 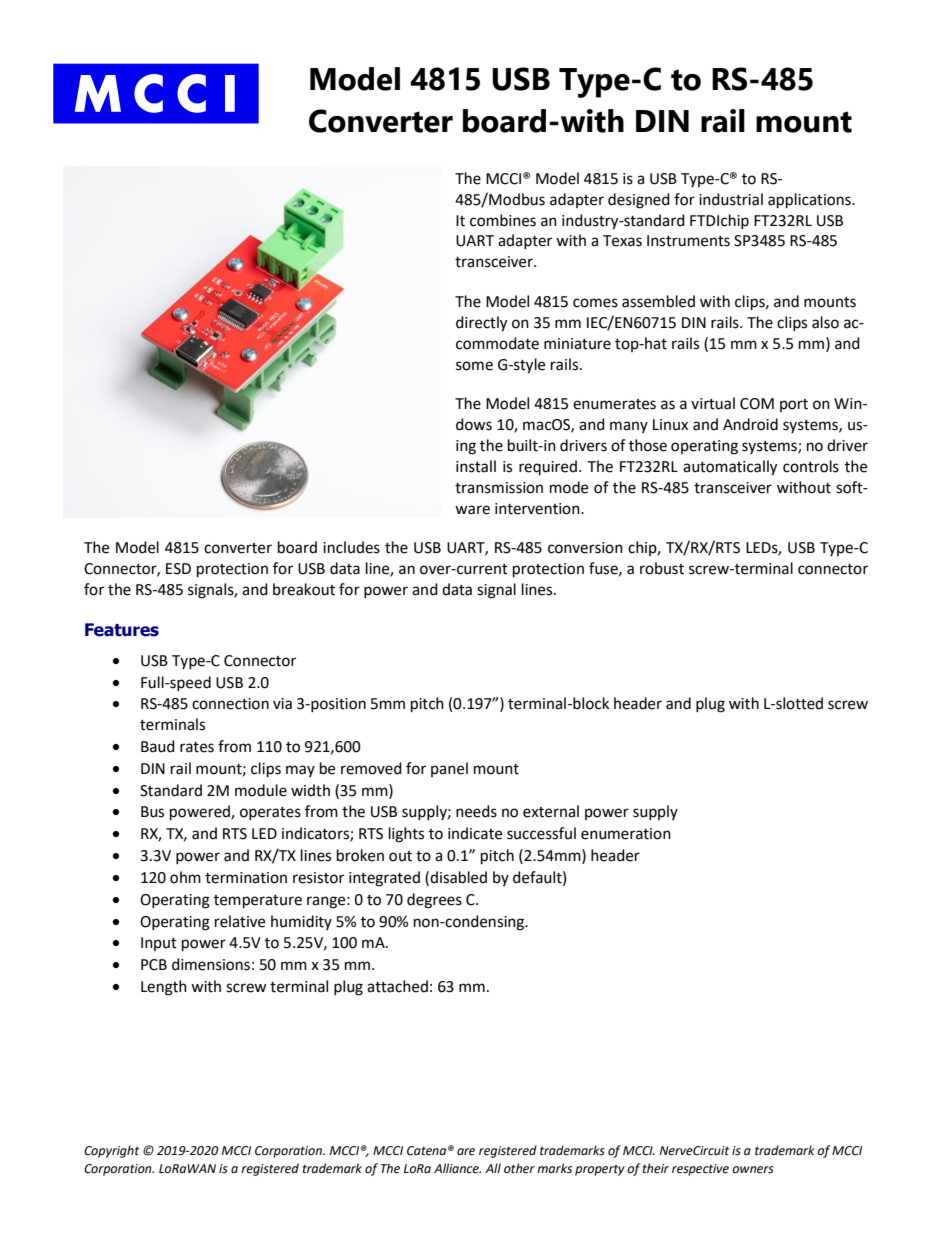 I want to click on automatically, so click(x=730, y=468).
